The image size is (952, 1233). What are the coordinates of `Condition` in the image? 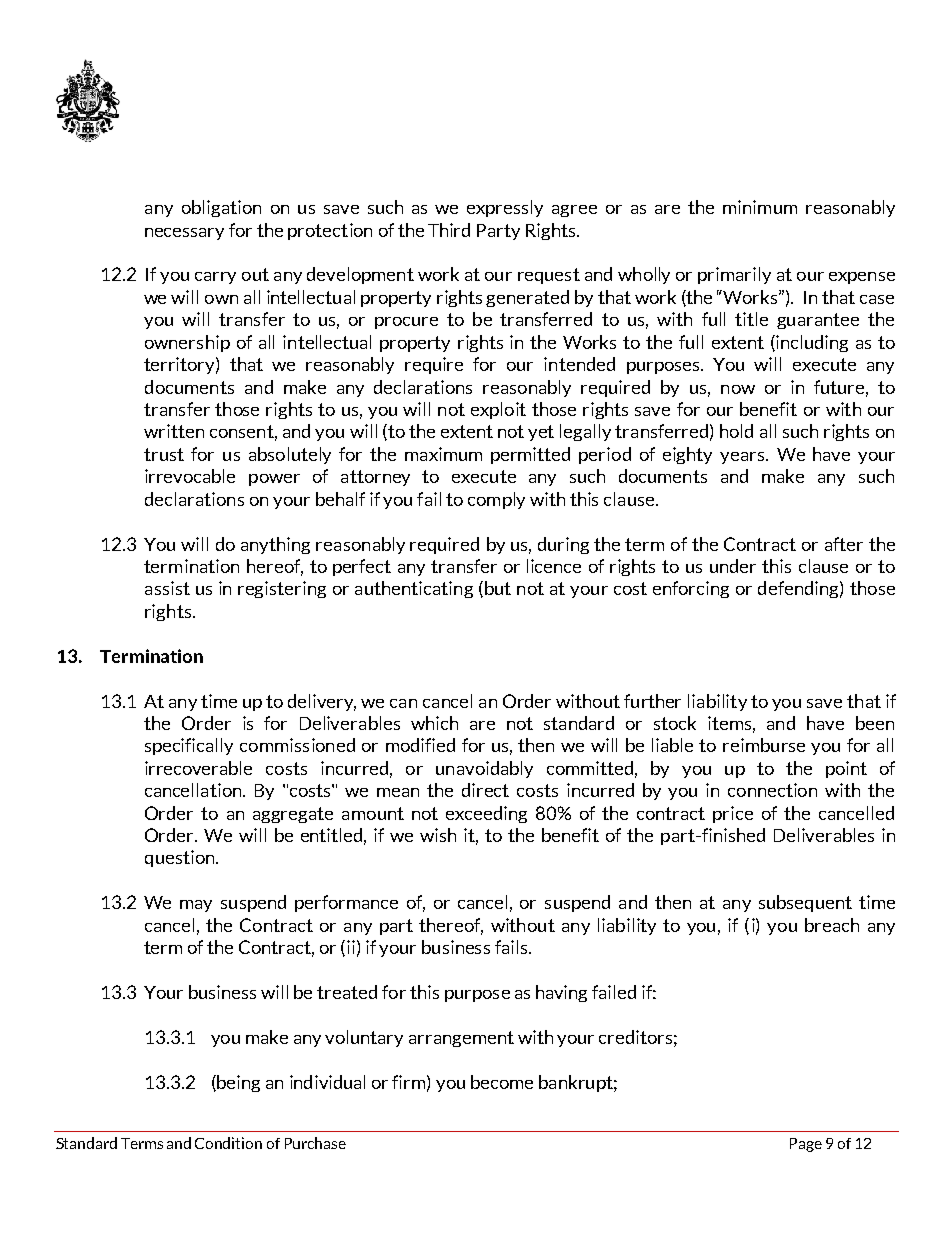 It's located at (228, 1143).
